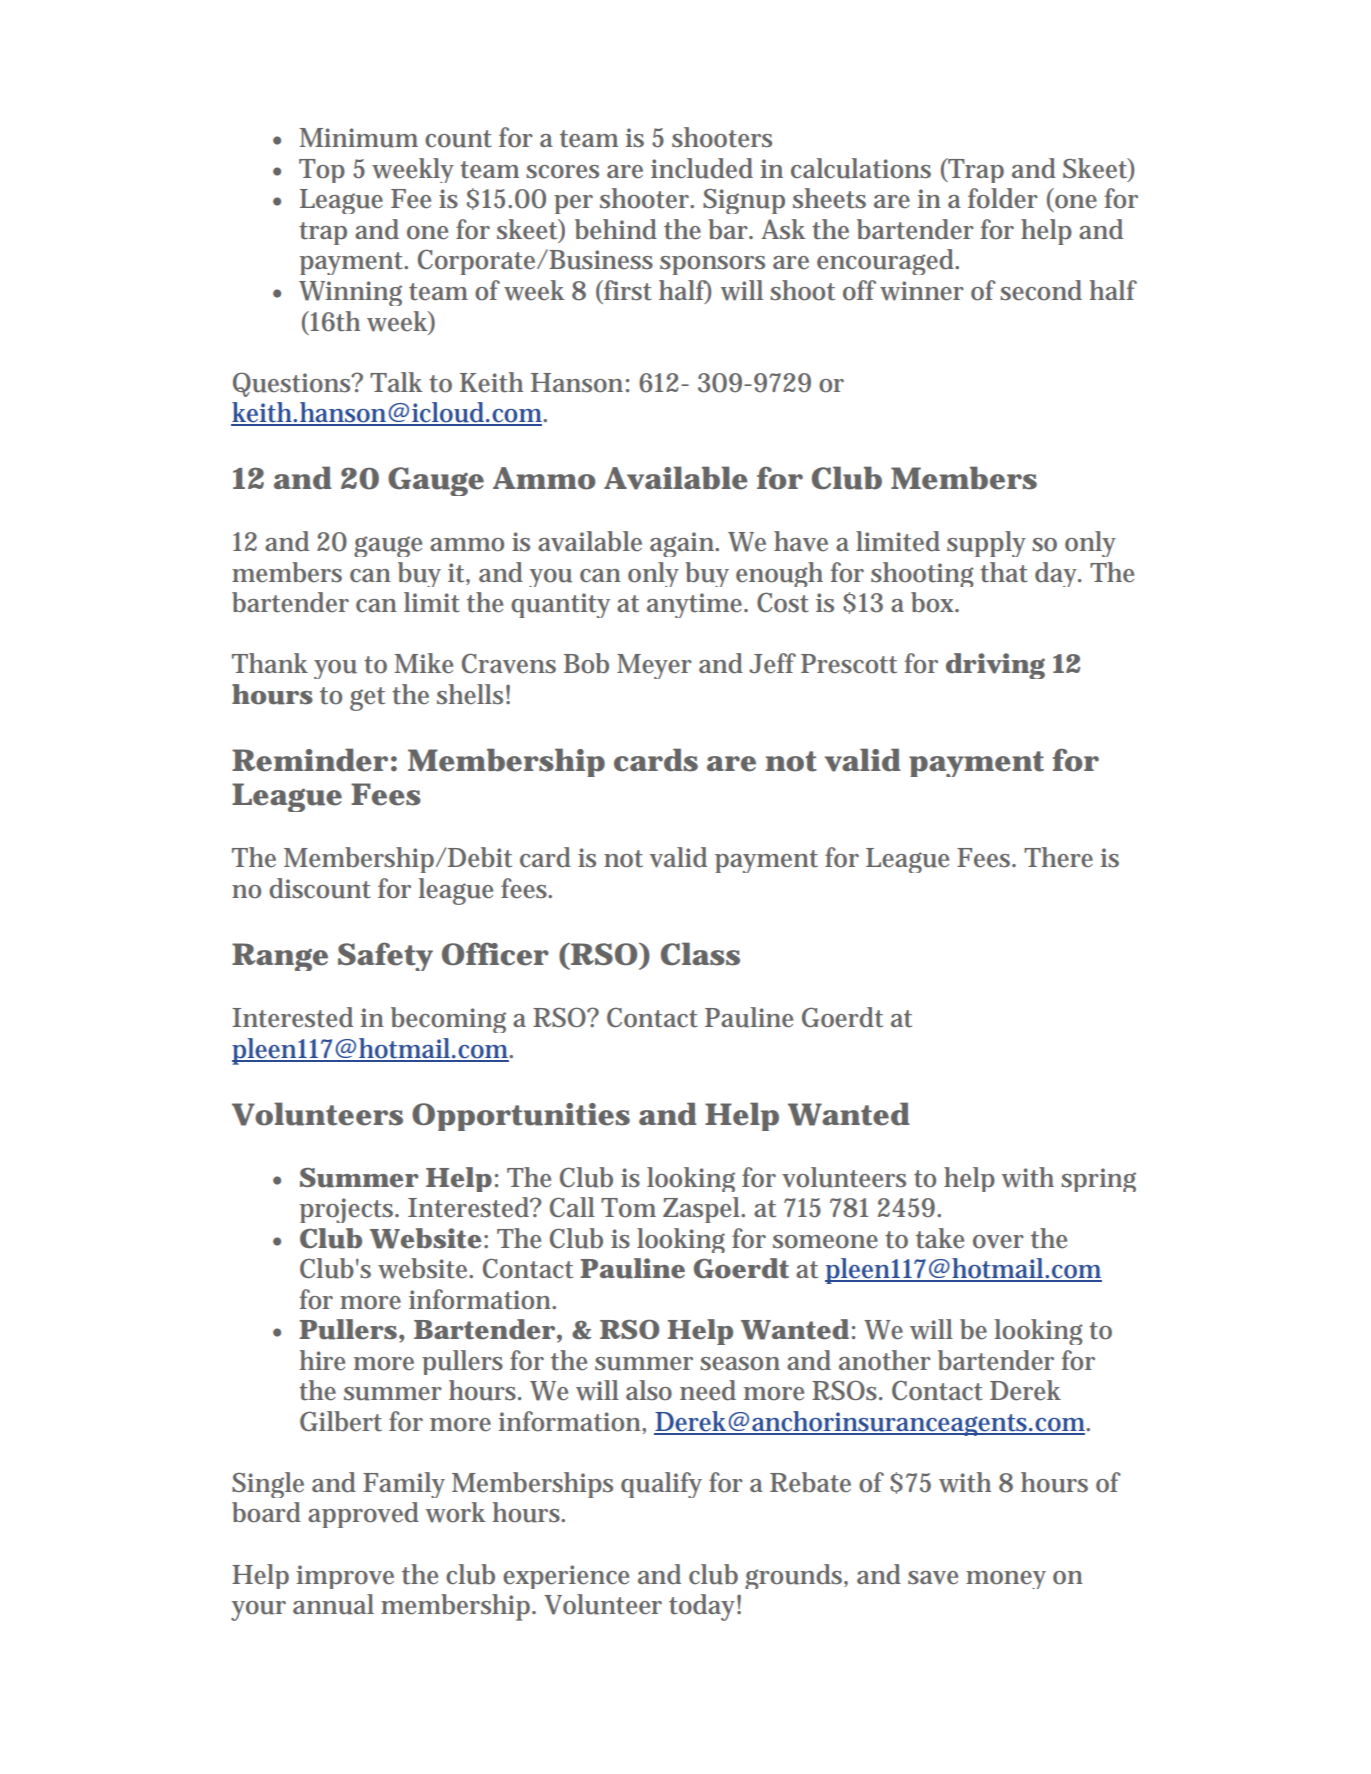  Describe the element at coordinates (1058, 857) in the screenshot. I see `There` at that location.
